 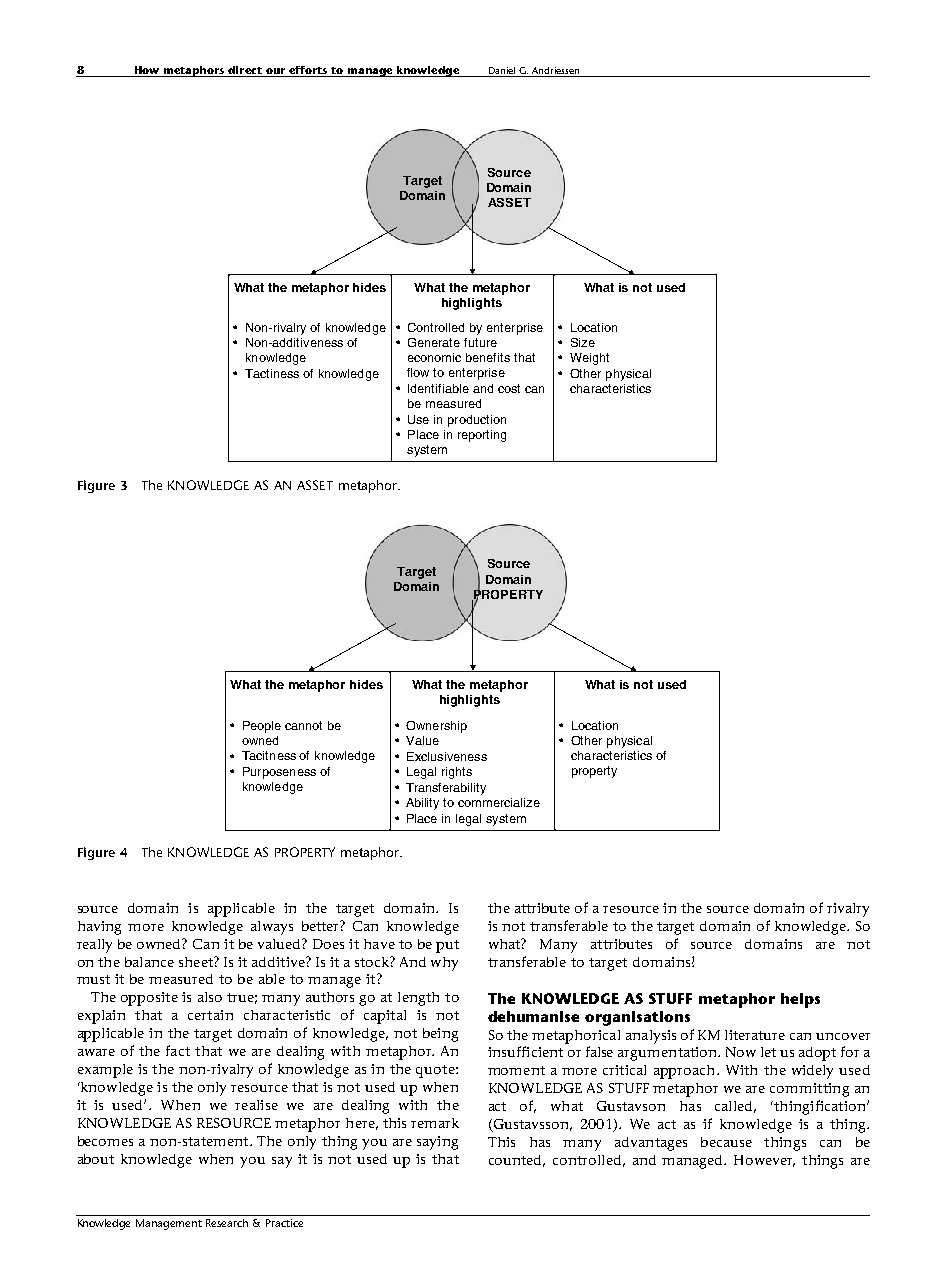 I want to click on commercialize, so click(x=499, y=802).
